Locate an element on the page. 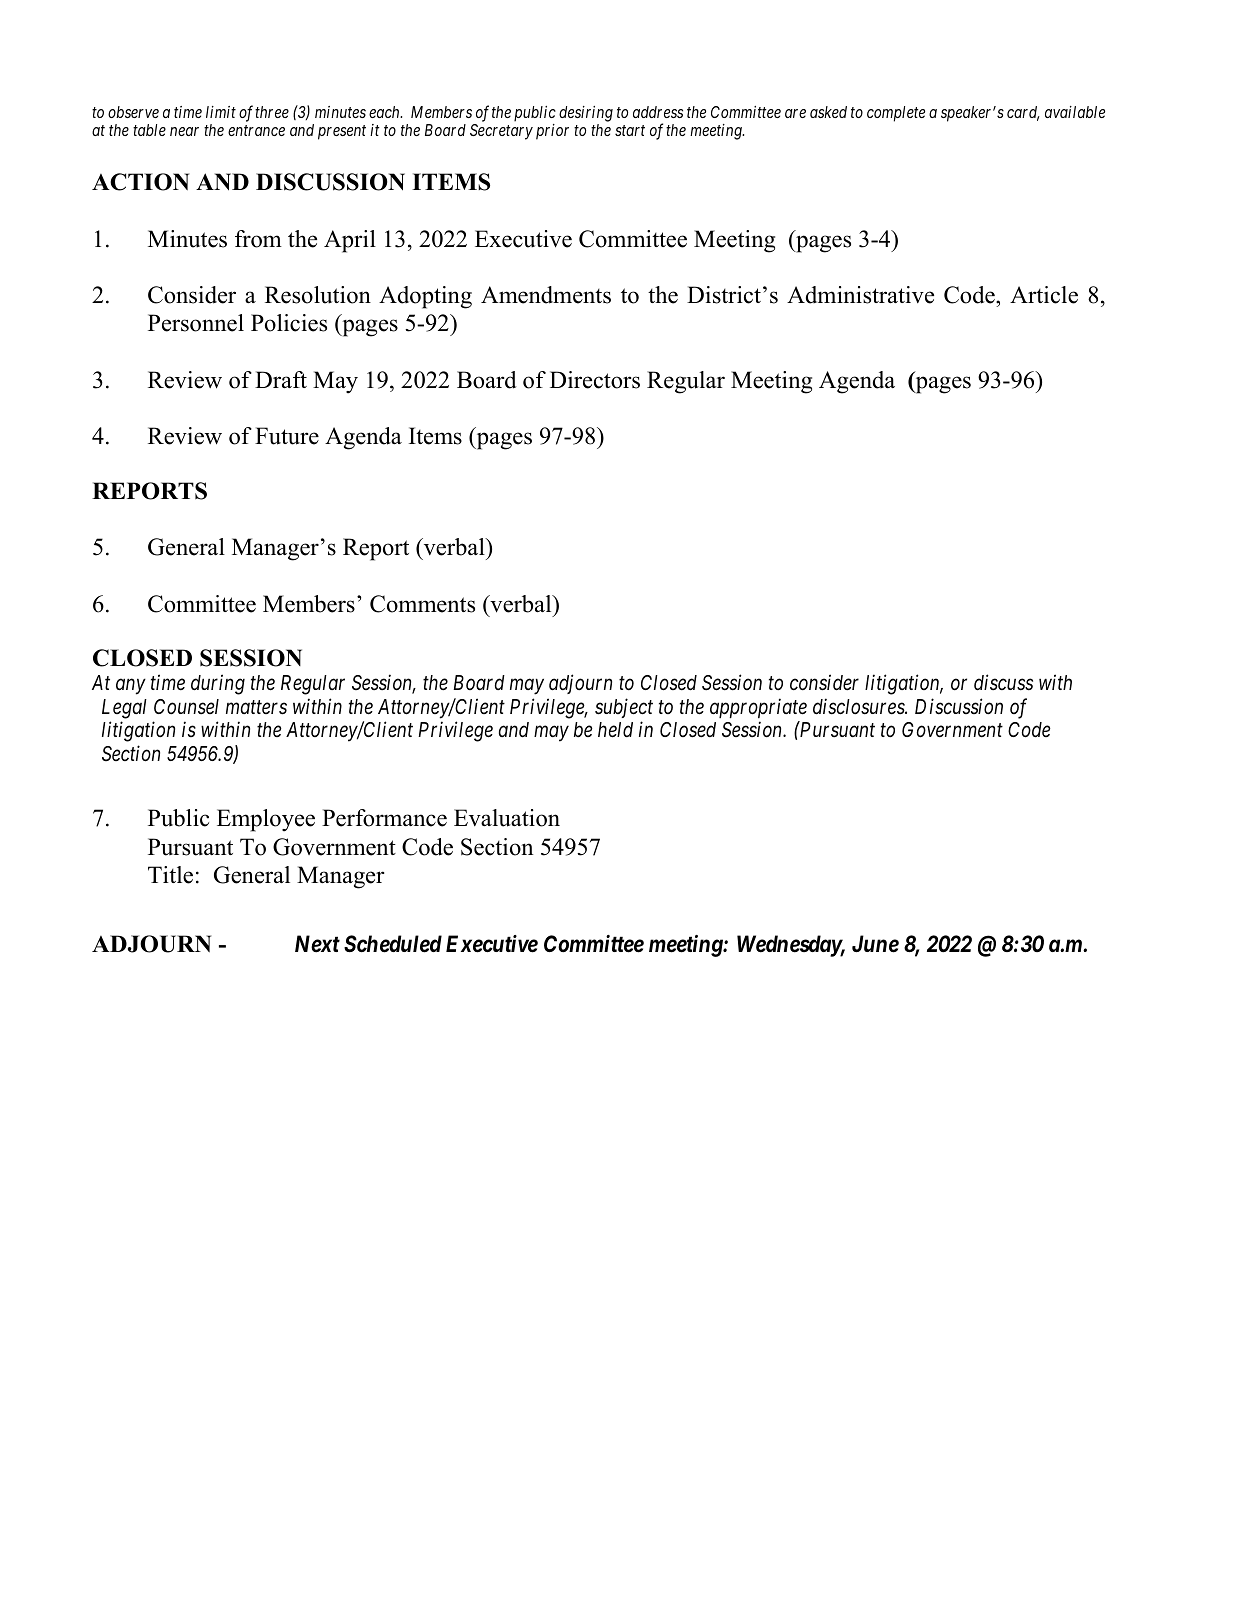 The width and height of the image is (1253, 1622). Draft is located at coordinates (281, 380).
